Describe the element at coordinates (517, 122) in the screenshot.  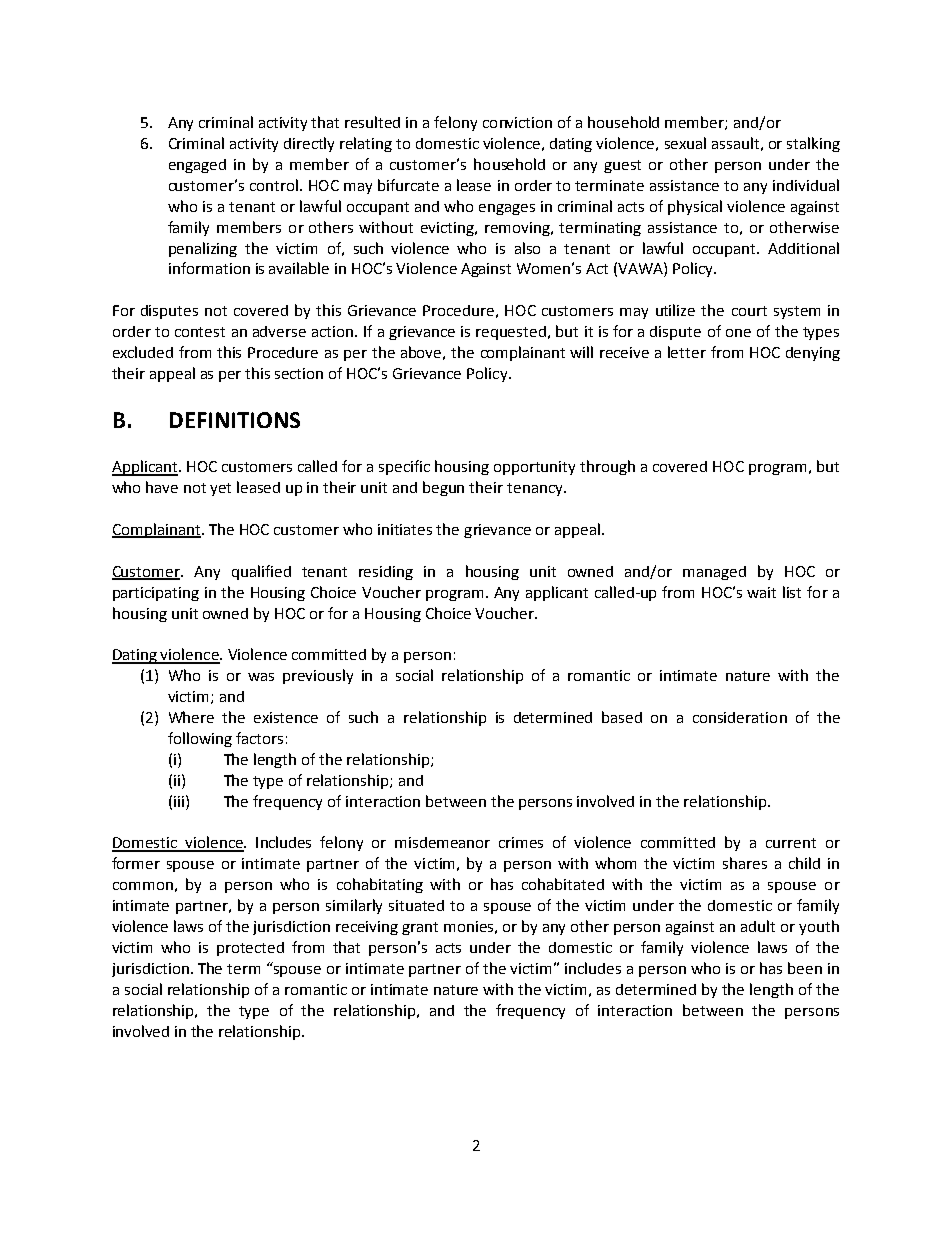
I see `conviction` at that location.
